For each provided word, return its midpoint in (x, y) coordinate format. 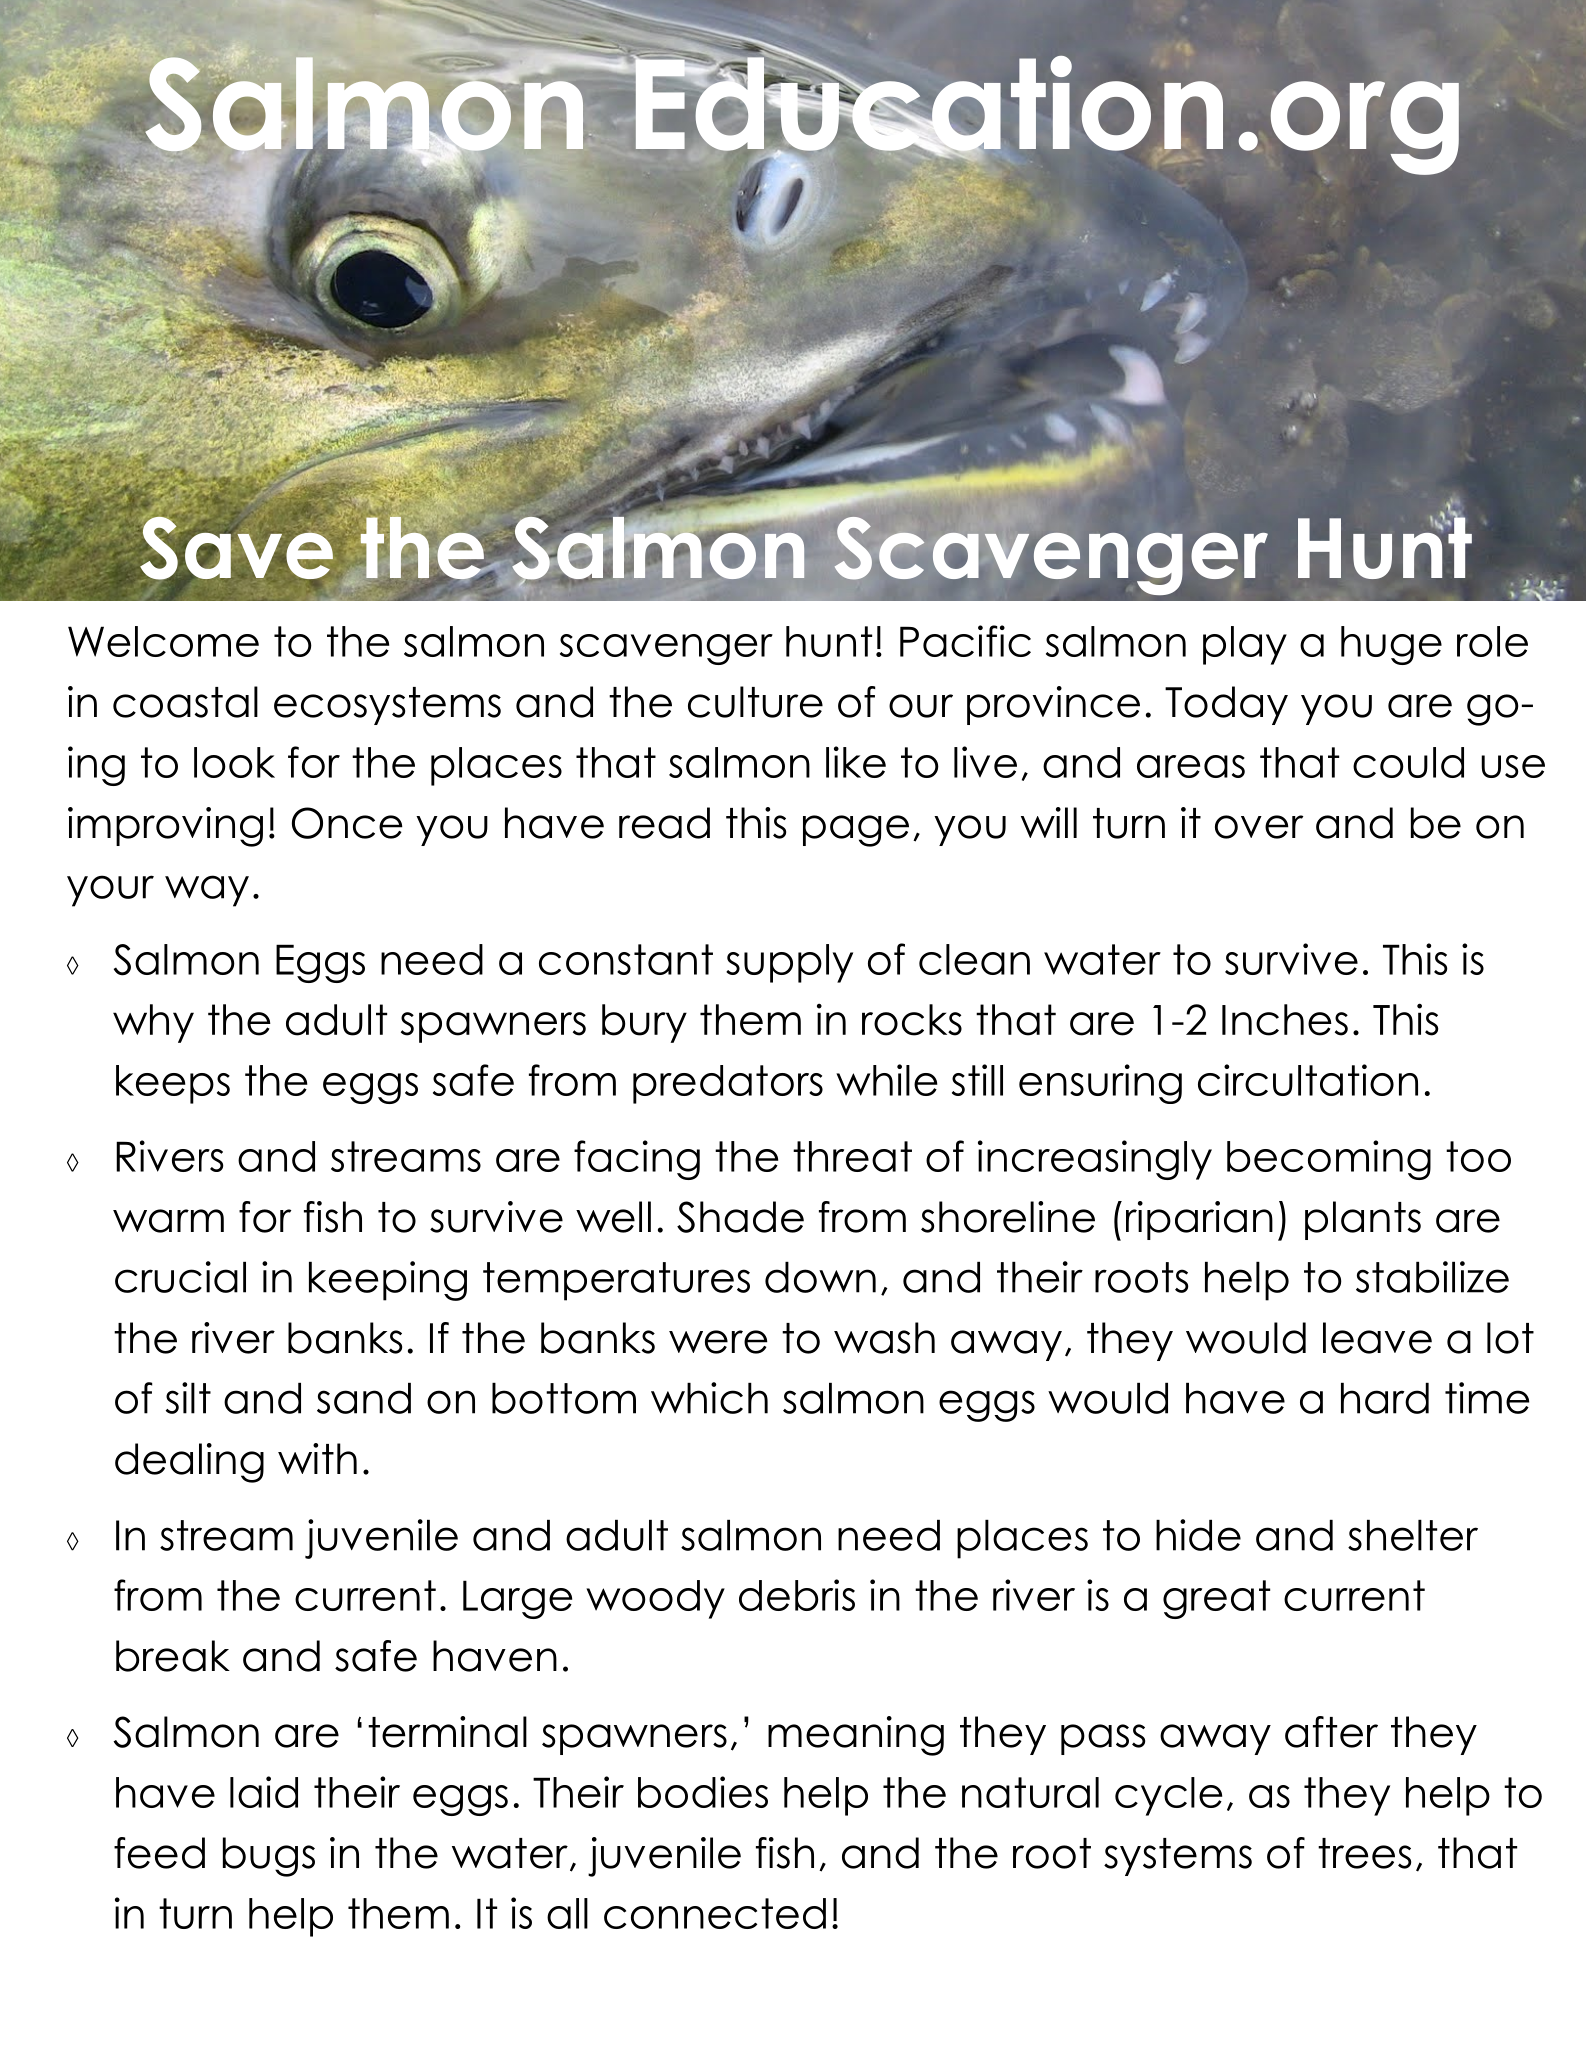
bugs (269, 1857)
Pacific (965, 641)
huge (1391, 645)
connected (715, 1913)
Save (237, 548)
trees (1364, 1853)
